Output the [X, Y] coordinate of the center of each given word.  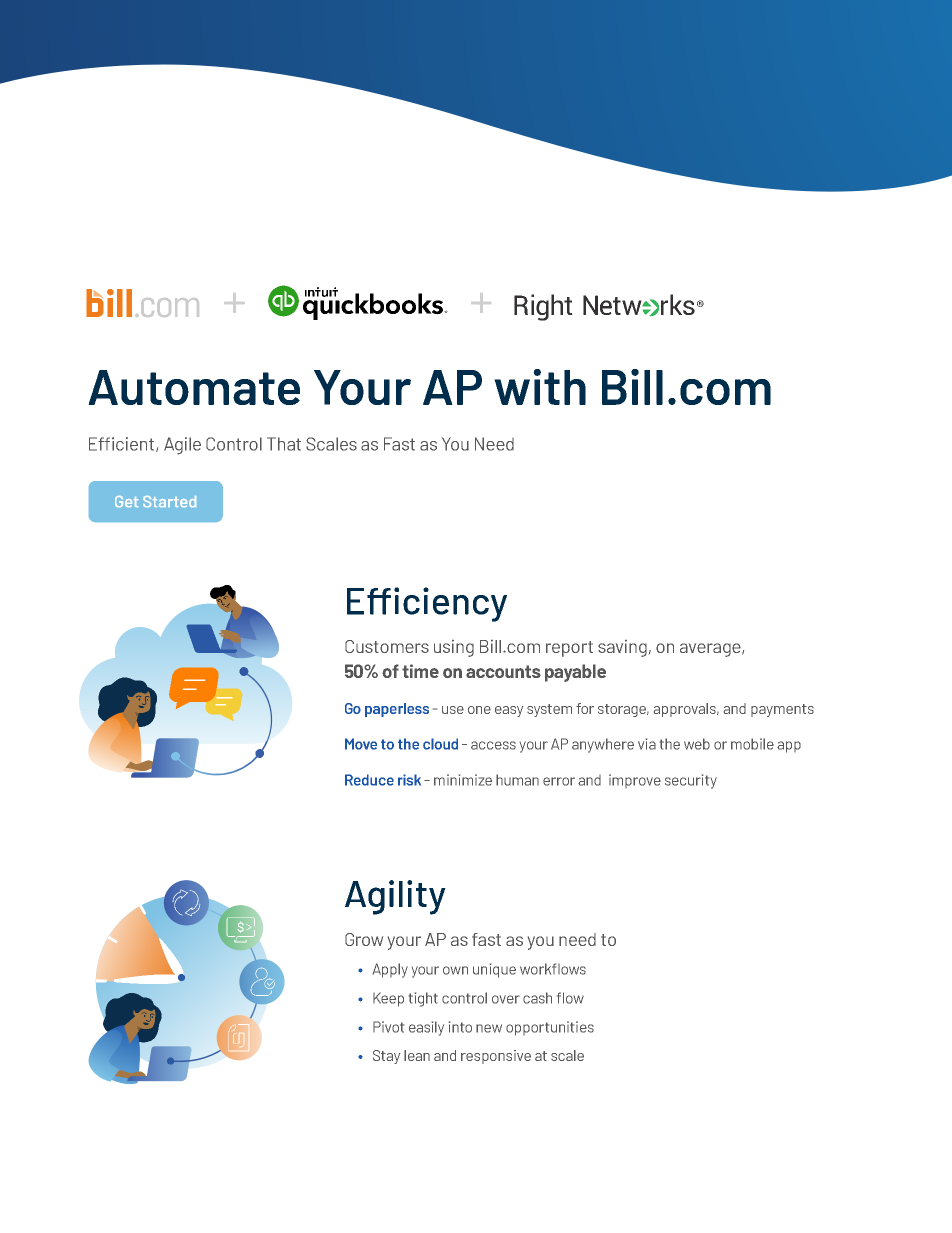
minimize [463, 780]
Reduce [369, 780]
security [691, 781]
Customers [387, 646]
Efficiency [427, 604]
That [284, 444]
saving [622, 648]
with [540, 387]
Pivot [388, 1027]
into [460, 1027]
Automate [194, 387]
